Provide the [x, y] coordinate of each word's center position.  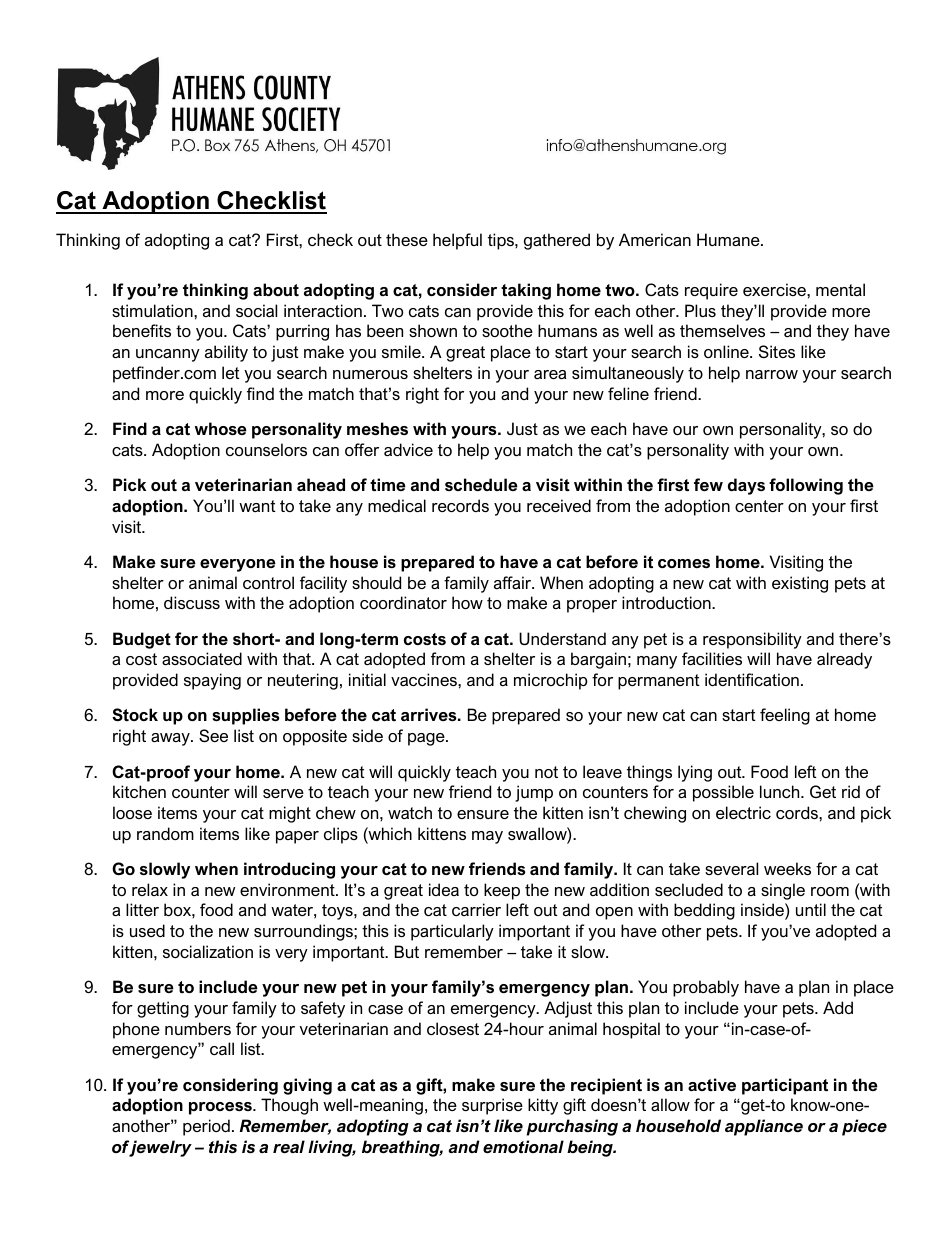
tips [502, 241]
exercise [775, 289]
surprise [492, 1106]
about [276, 289]
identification [752, 679]
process [221, 1108]
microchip [551, 681]
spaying [212, 681]
